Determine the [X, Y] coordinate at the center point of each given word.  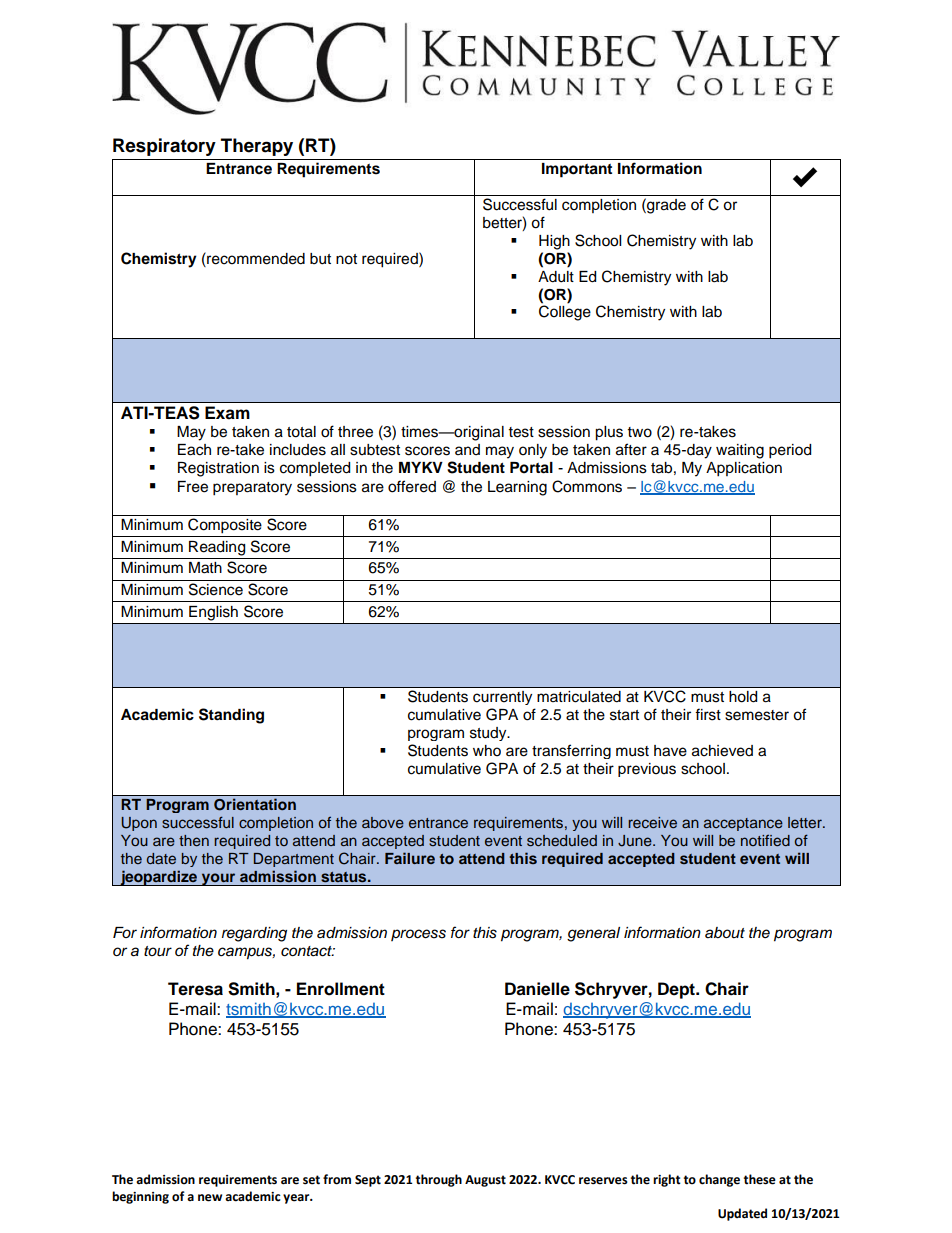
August [485, 1181]
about [725, 933]
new [210, 1198]
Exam [227, 413]
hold [743, 696]
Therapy [257, 147]
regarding [254, 934]
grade [665, 206]
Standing [231, 716]
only [533, 451]
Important [577, 170]
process [418, 935]
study [489, 734]
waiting [740, 451]
